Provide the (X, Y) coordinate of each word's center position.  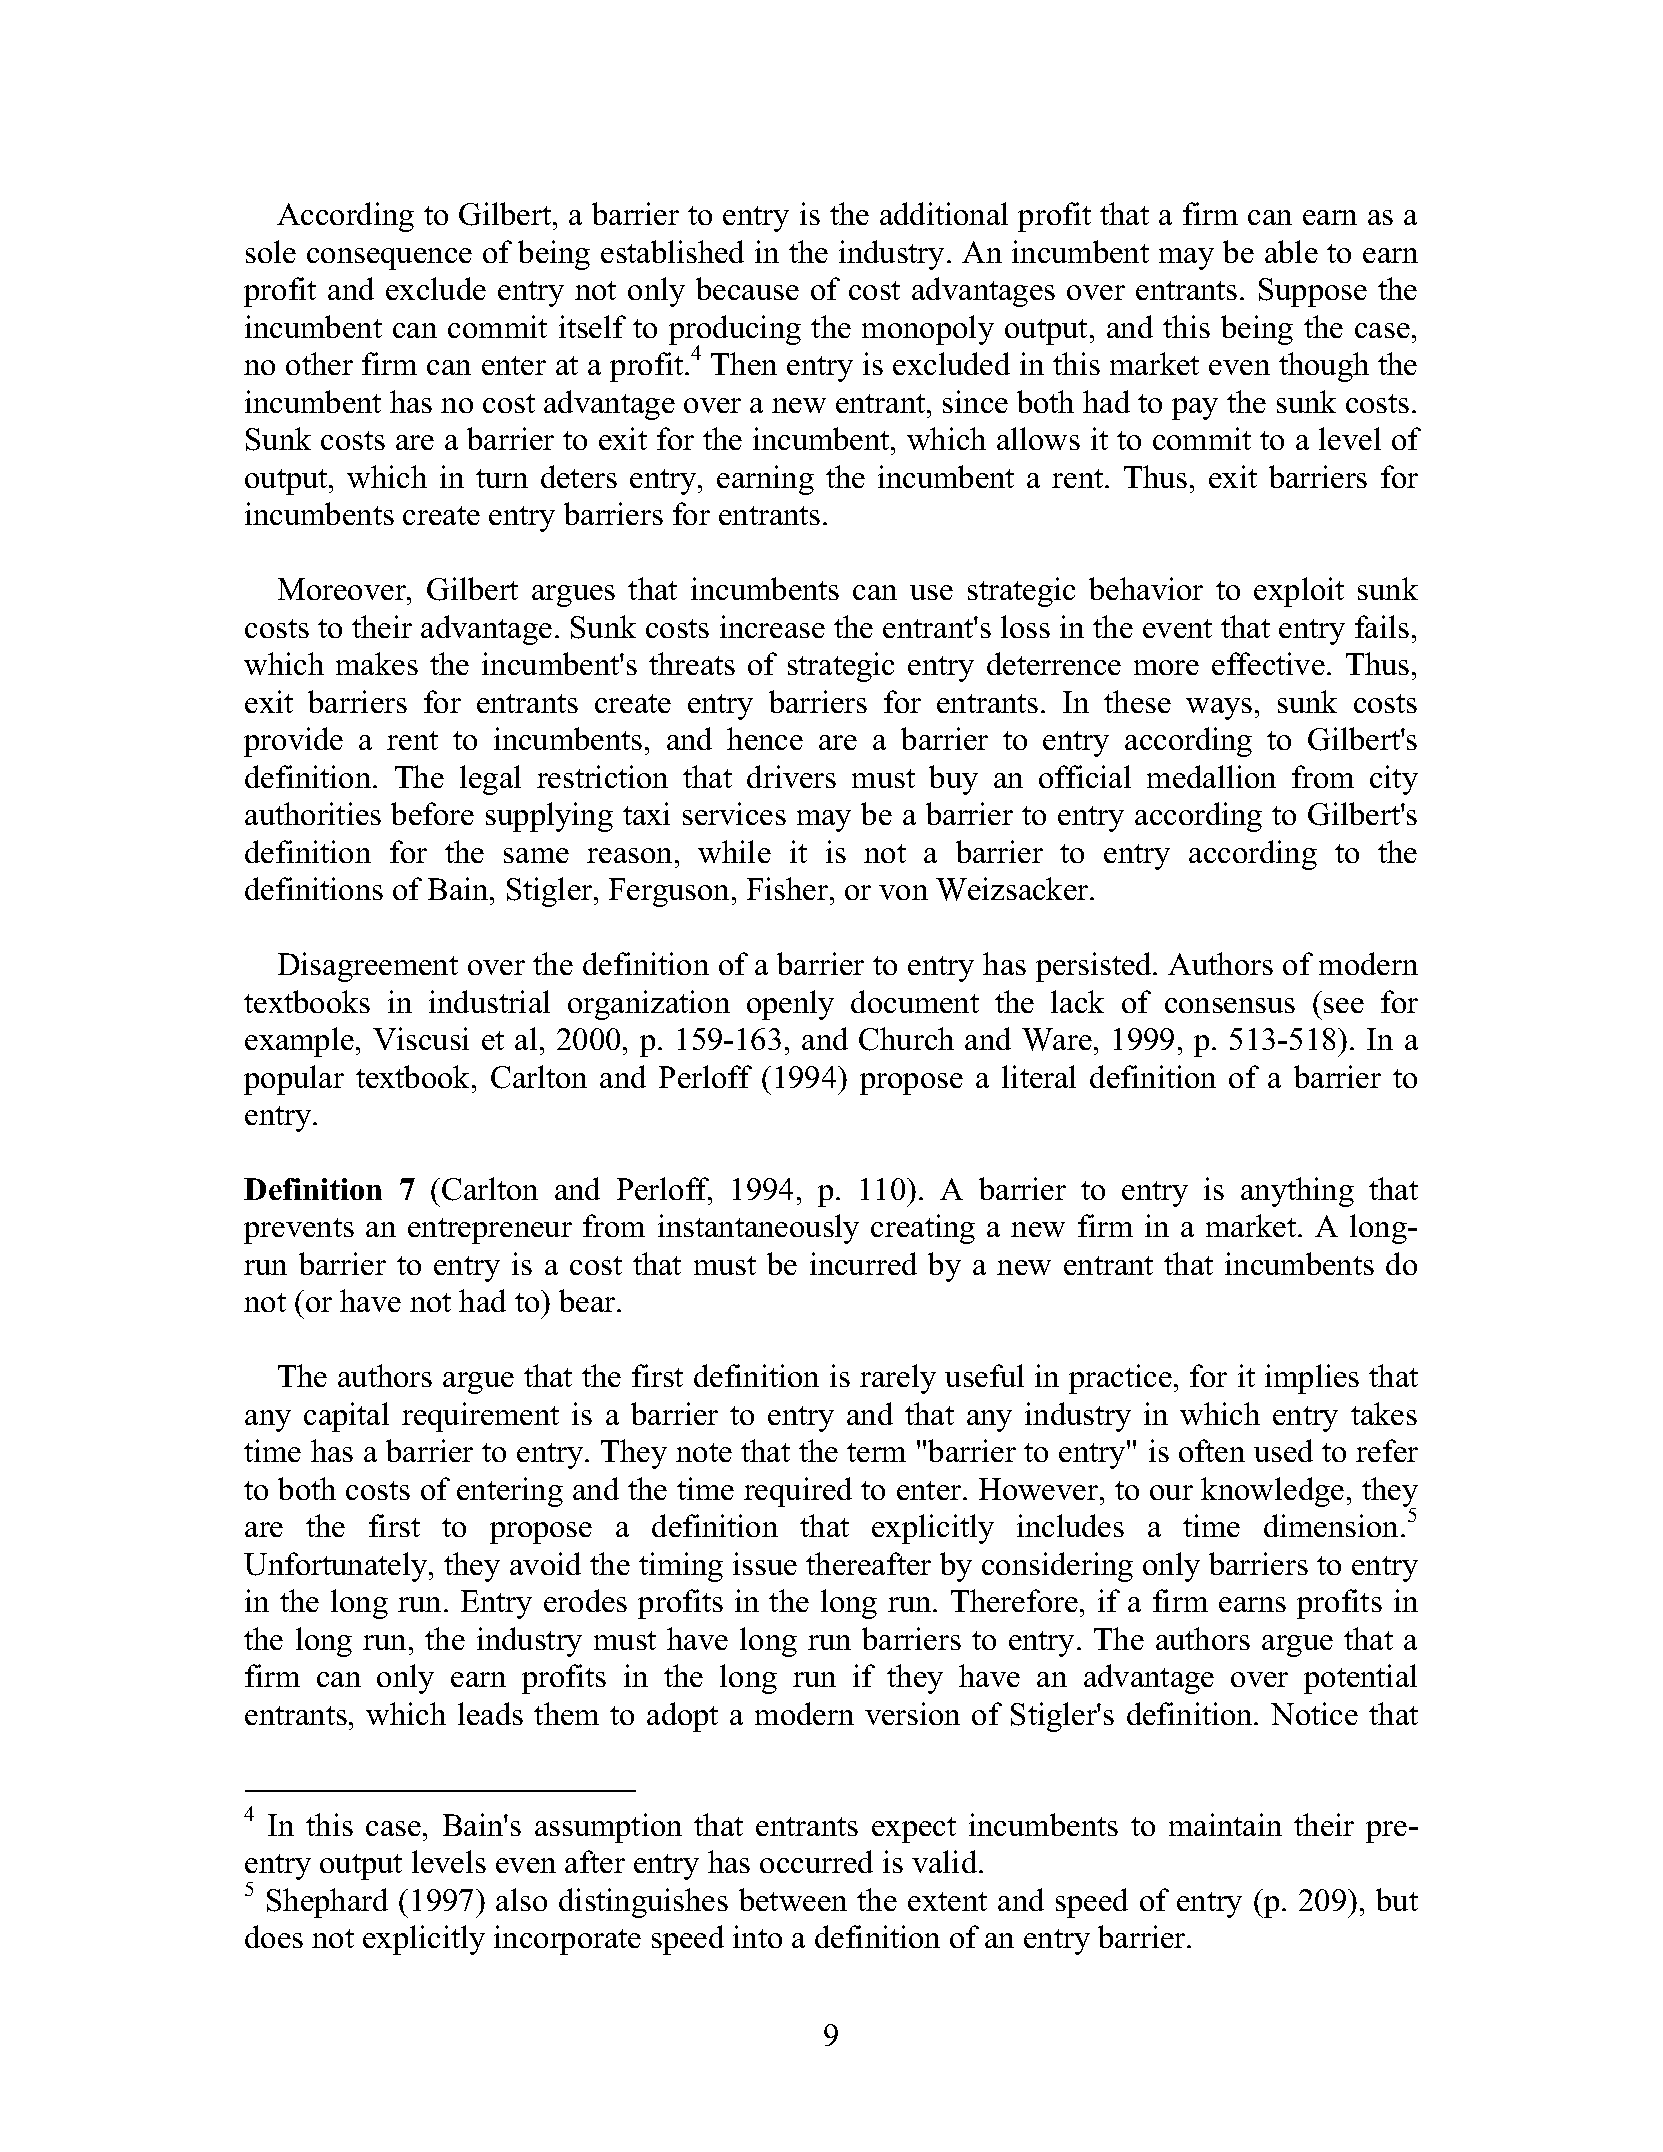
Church (906, 1039)
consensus (1230, 1005)
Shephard (327, 1903)
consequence (389, 259)
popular (294, 1080)
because (747, 288)
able (1291, 251)
